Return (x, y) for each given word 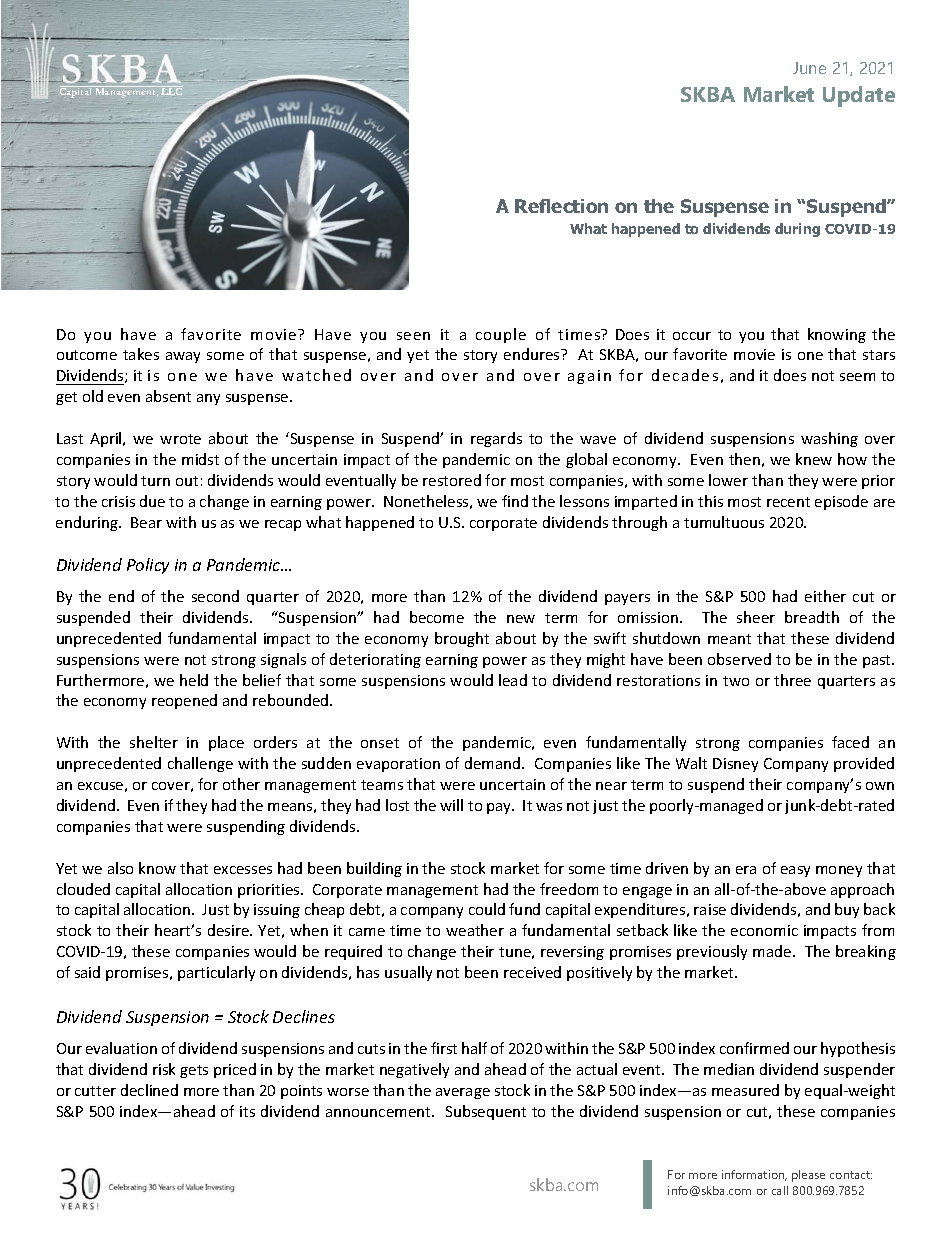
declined (149, 1090)
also (120, 868)
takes (141, 354)
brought (462, 639)
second (215, 596)
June (809, 68)
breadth (812, 617)
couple (501, 335)
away (183, 357)
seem (857, 377)
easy (795, 871)
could (487, 909)
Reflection (561, 206)
